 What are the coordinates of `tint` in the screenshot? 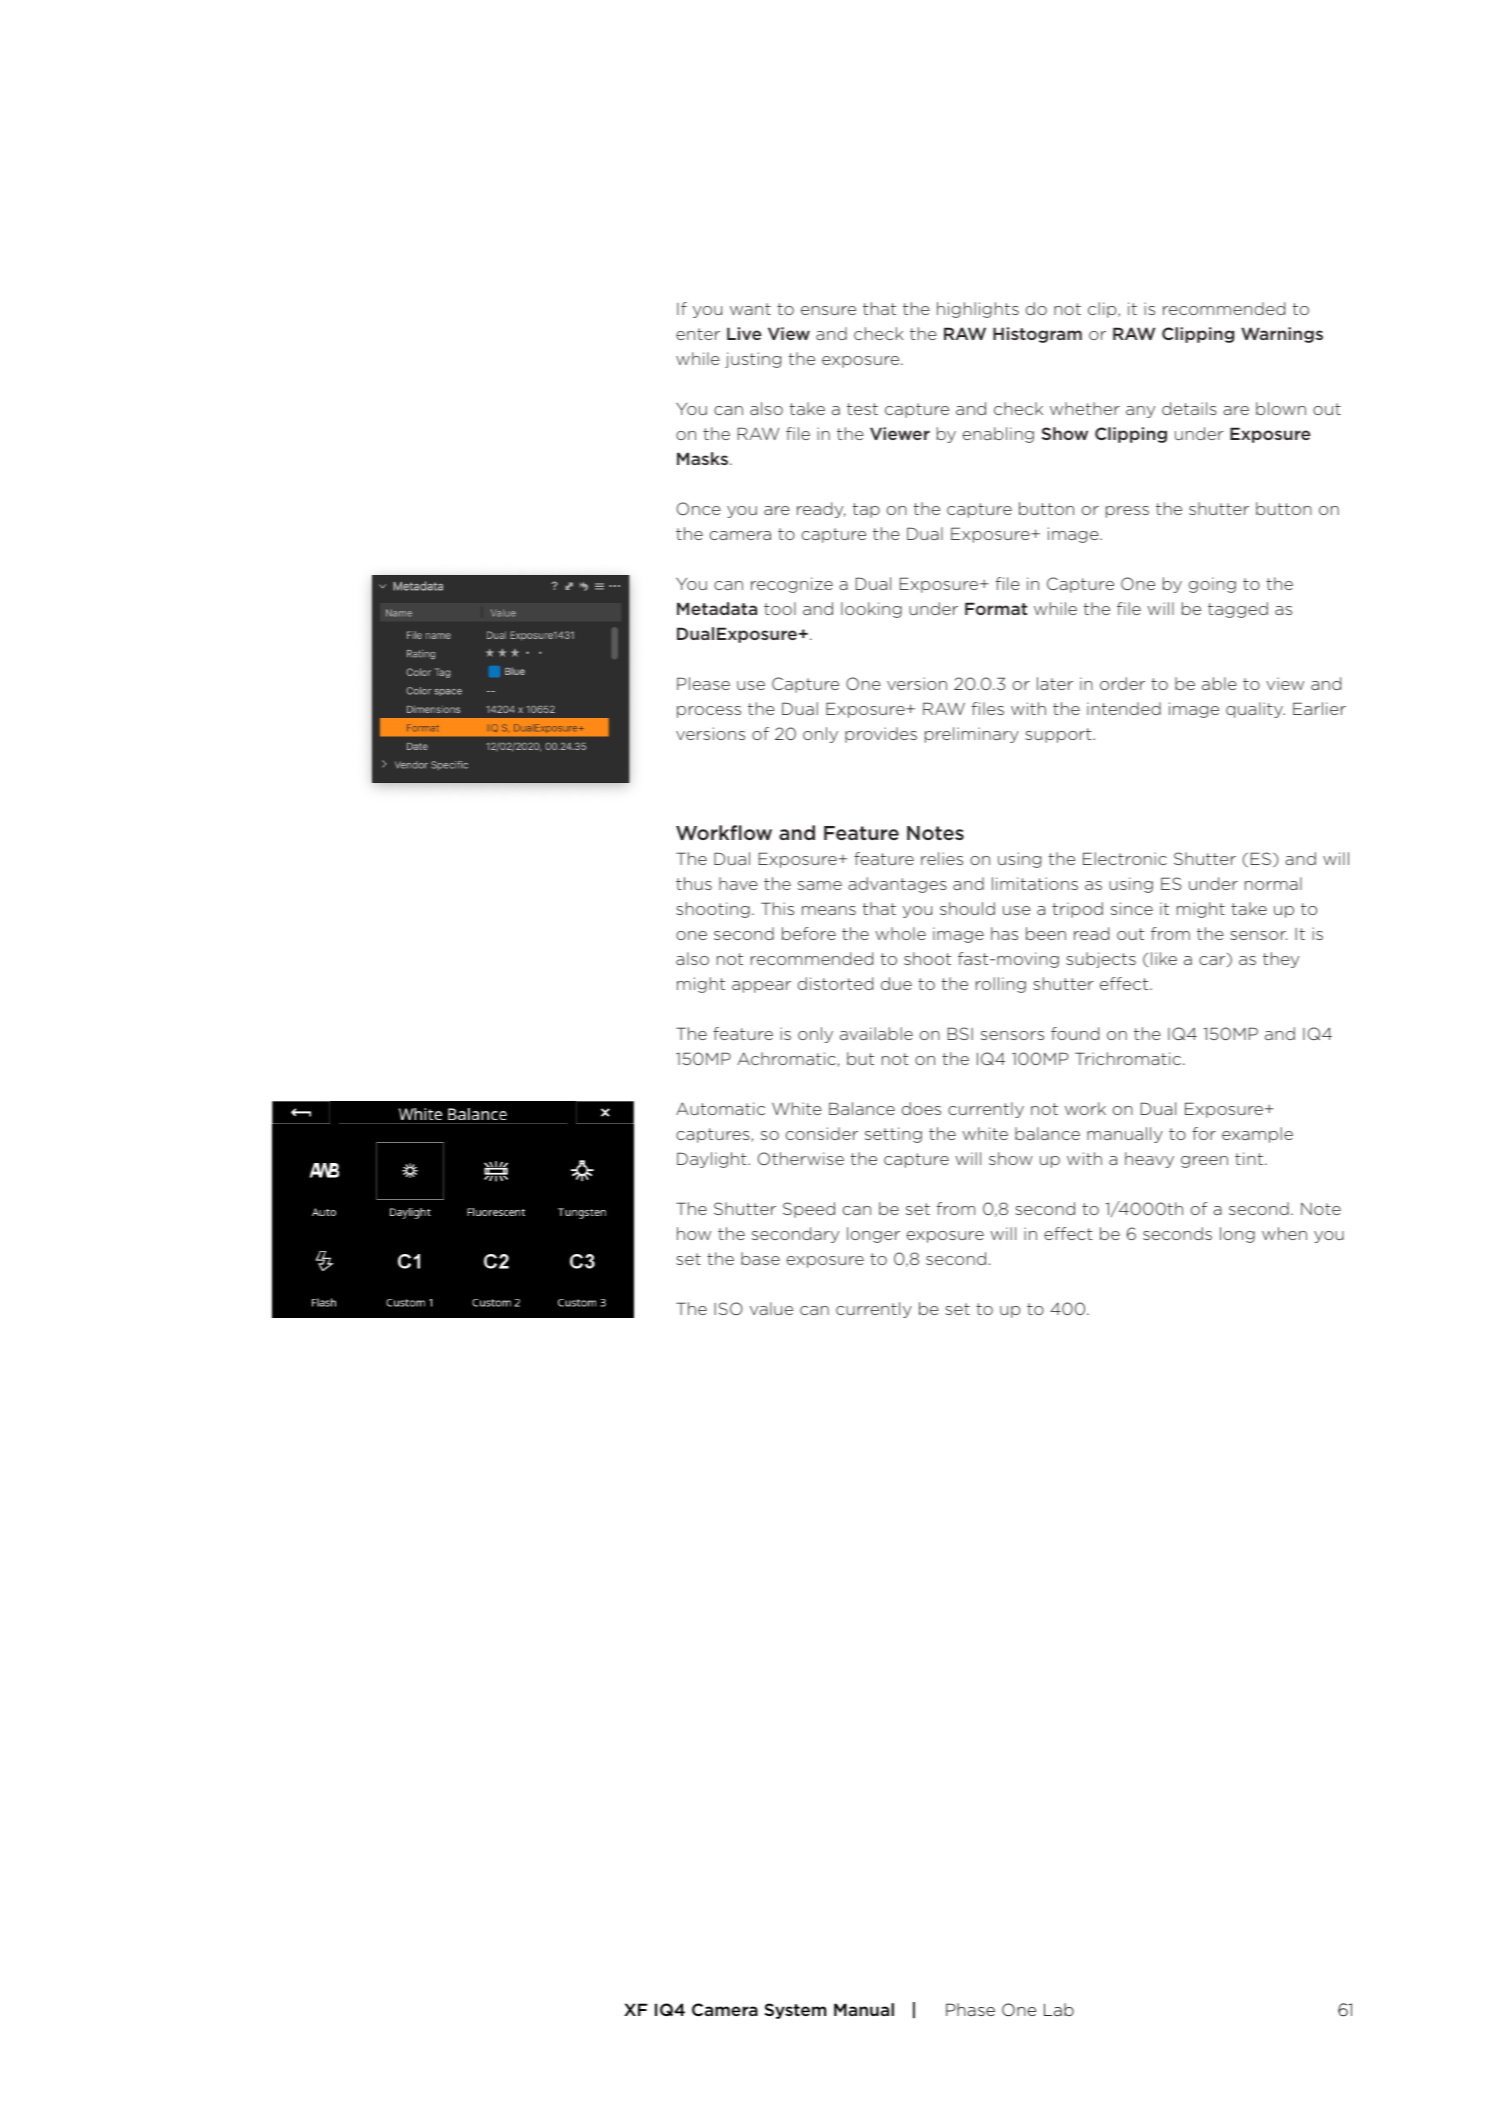 It's located at (1249, 1158).
